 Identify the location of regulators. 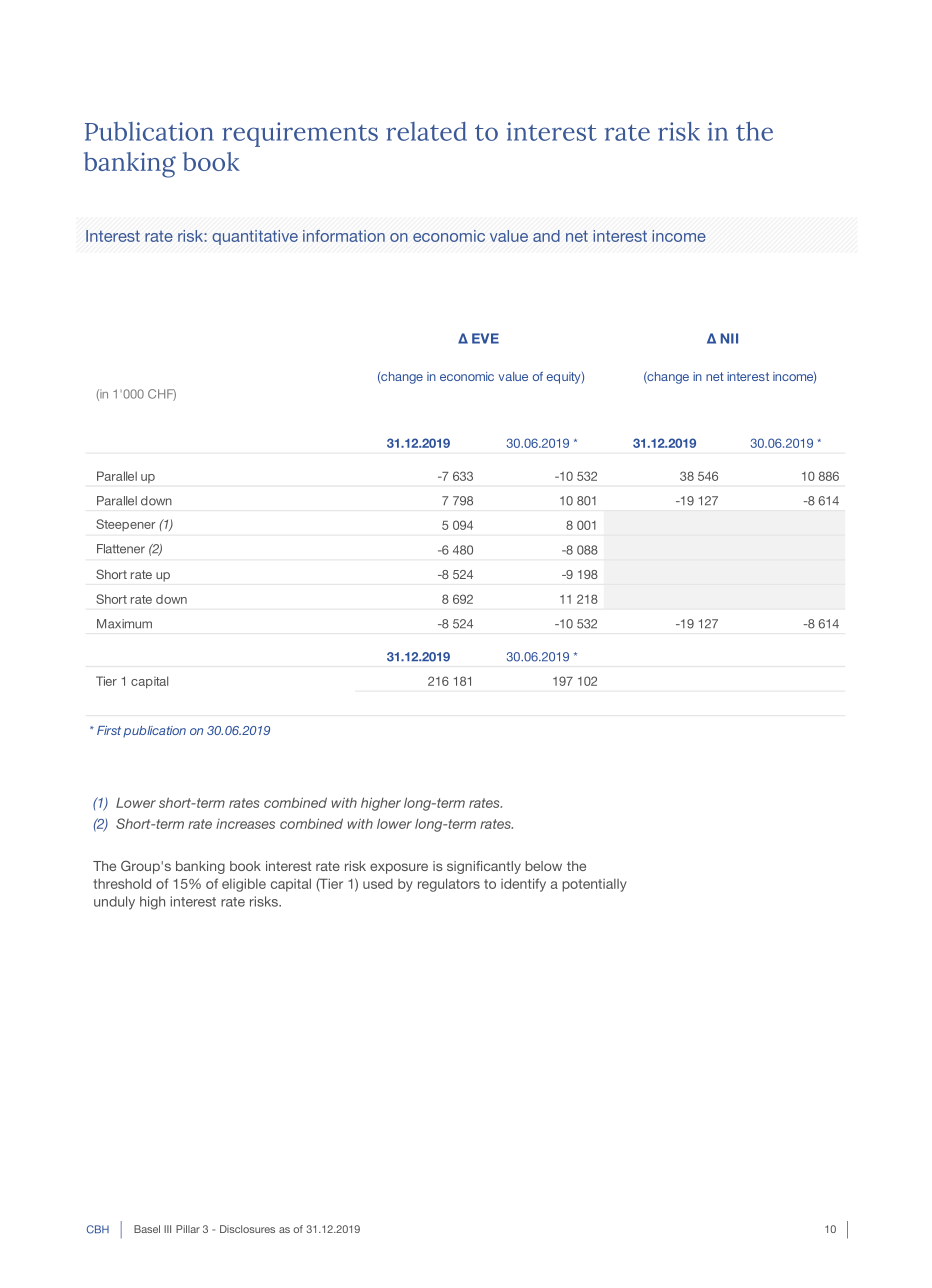
(449, 885).
